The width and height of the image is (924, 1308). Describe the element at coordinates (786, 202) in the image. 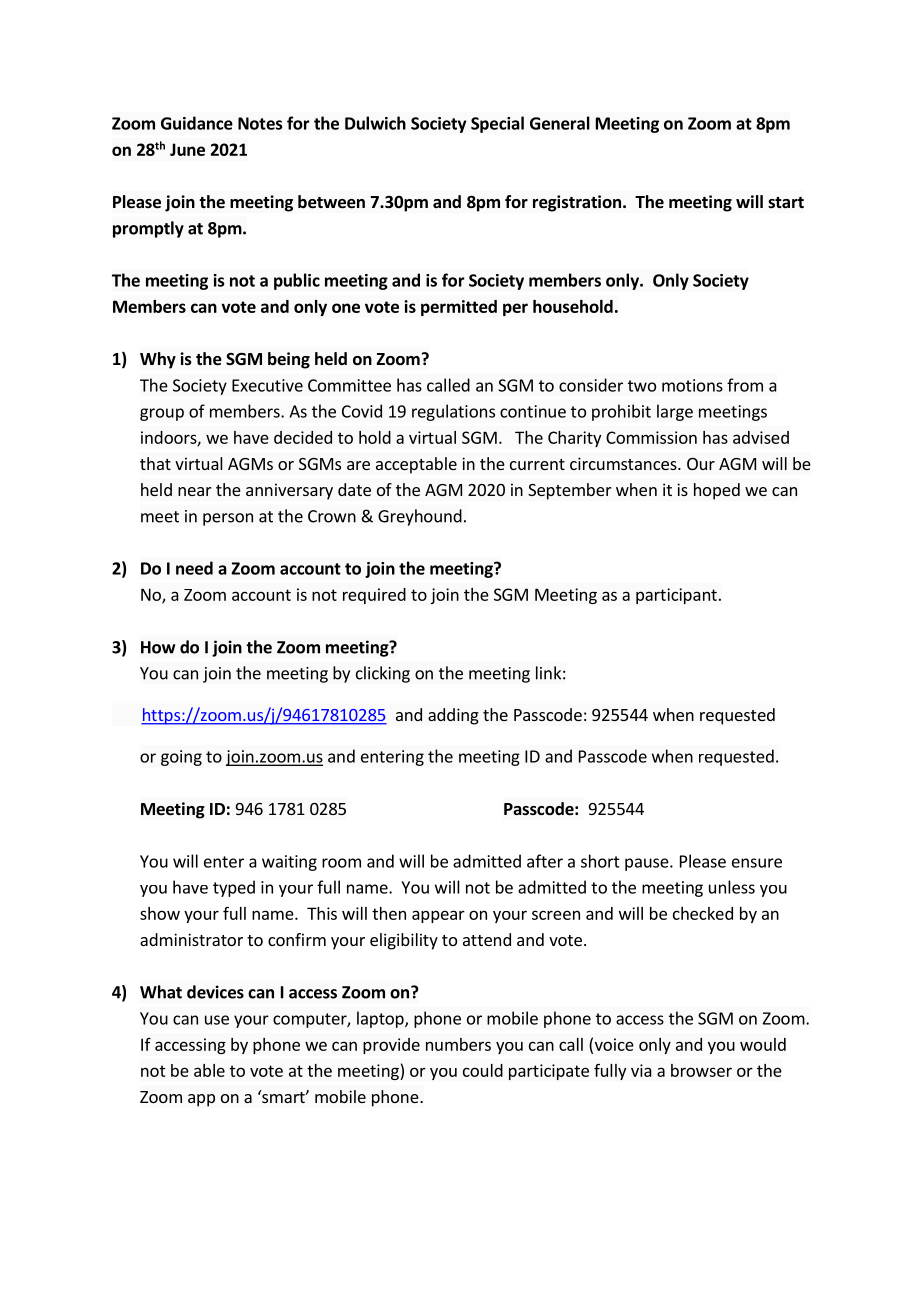

I see `start` at that location.
